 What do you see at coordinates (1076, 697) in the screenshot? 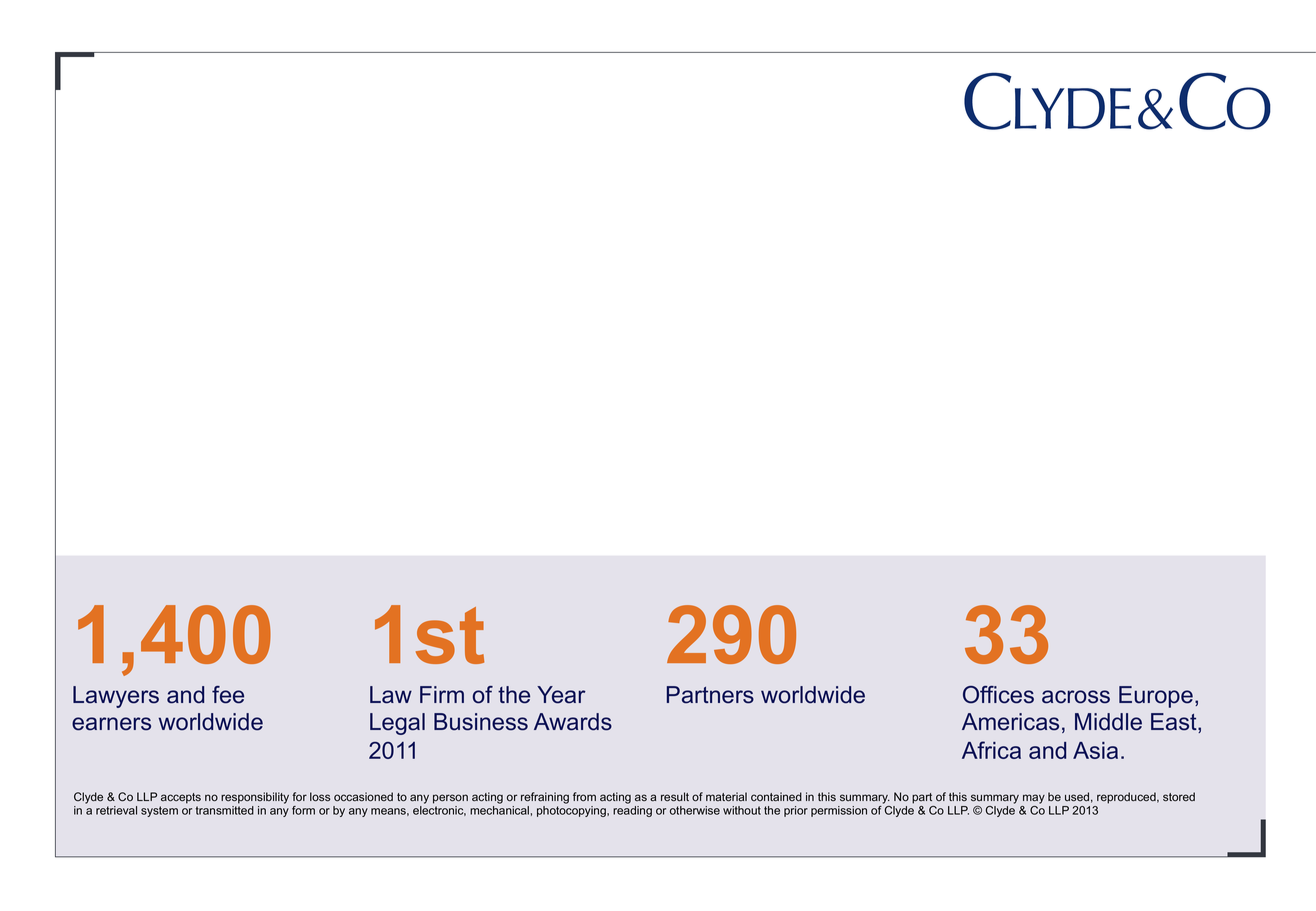
I see `across` at bounding box center [1076, 697].
